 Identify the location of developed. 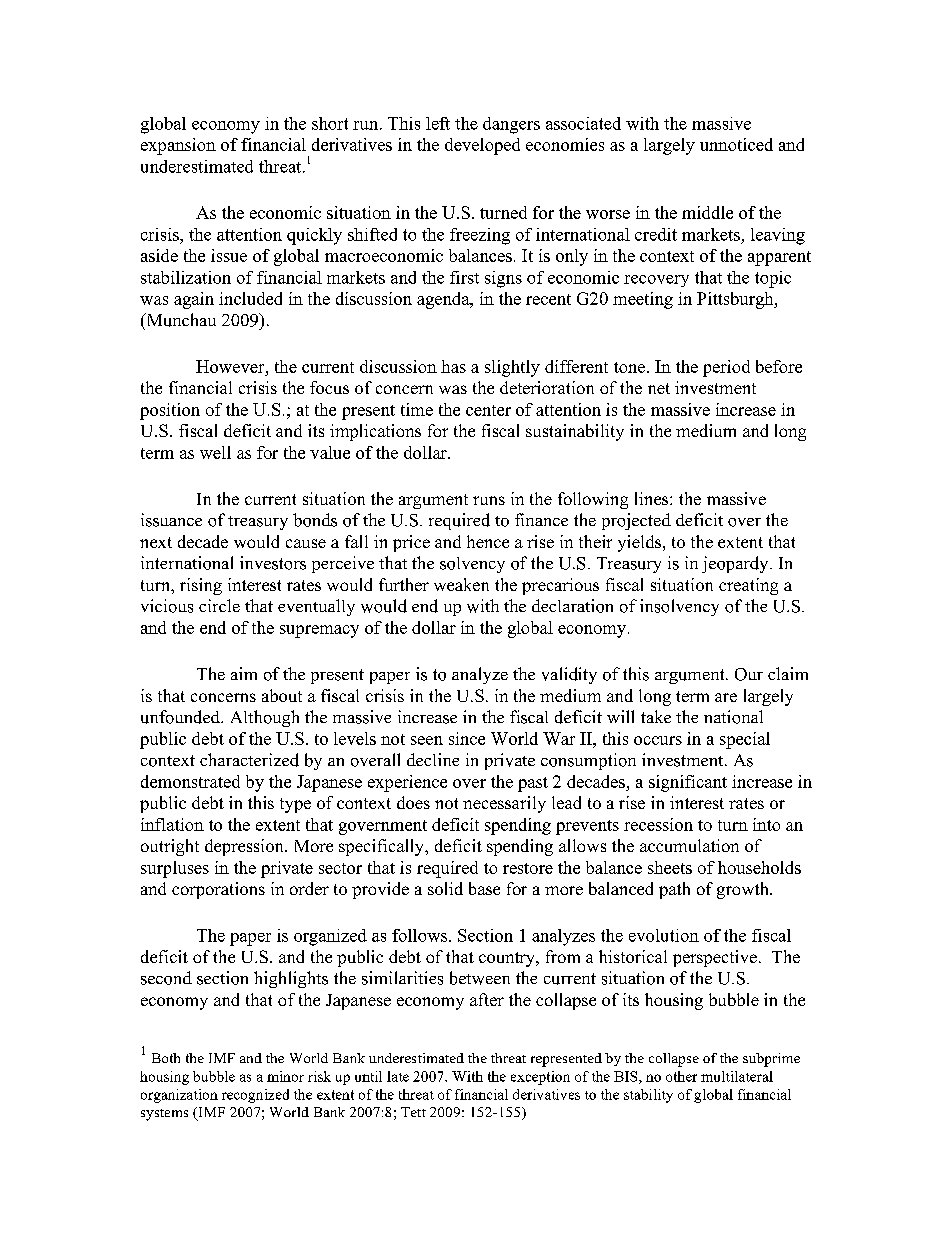
(482, 146).
